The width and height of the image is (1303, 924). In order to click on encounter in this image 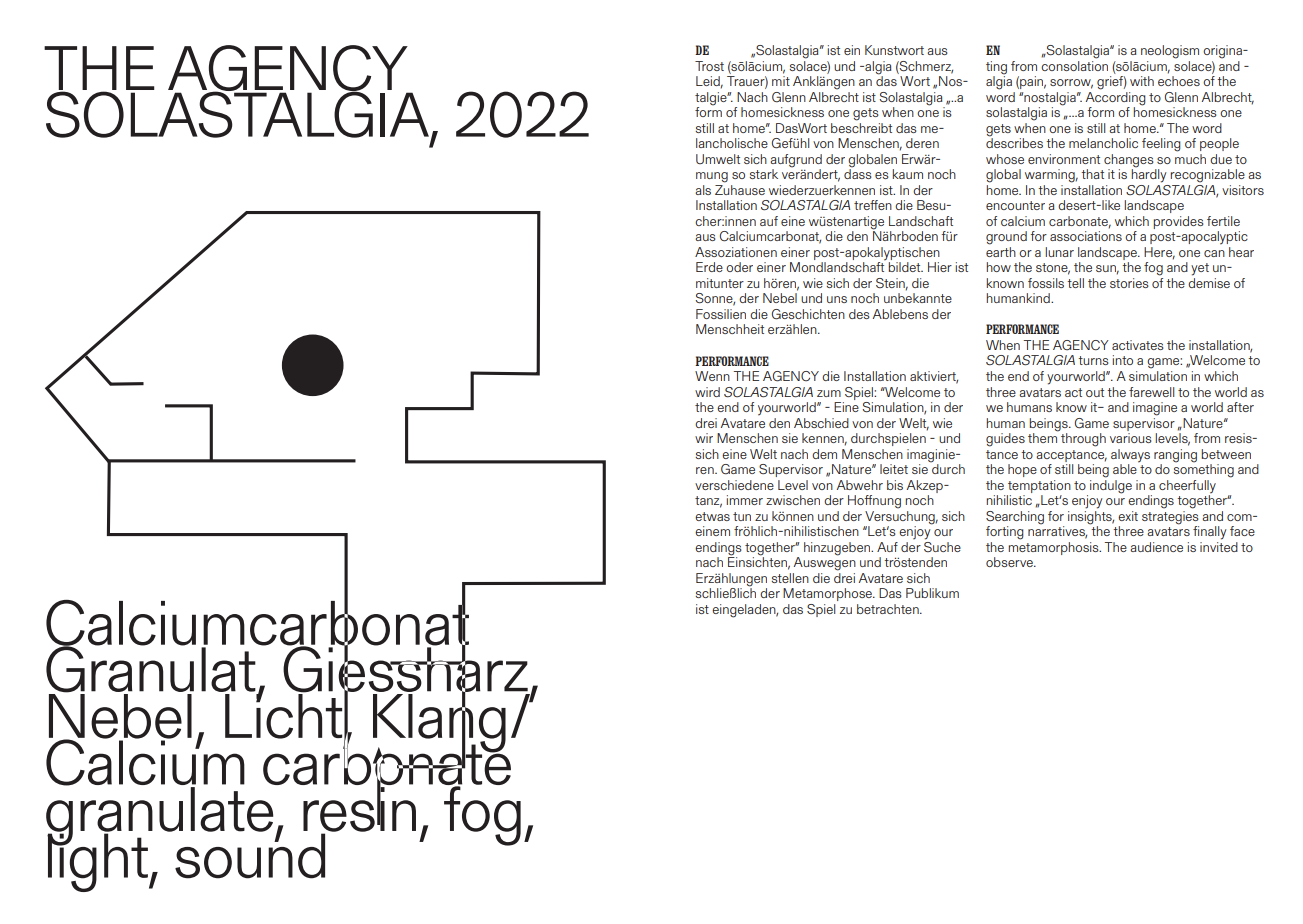, I will do `click(1015, 205)`.
